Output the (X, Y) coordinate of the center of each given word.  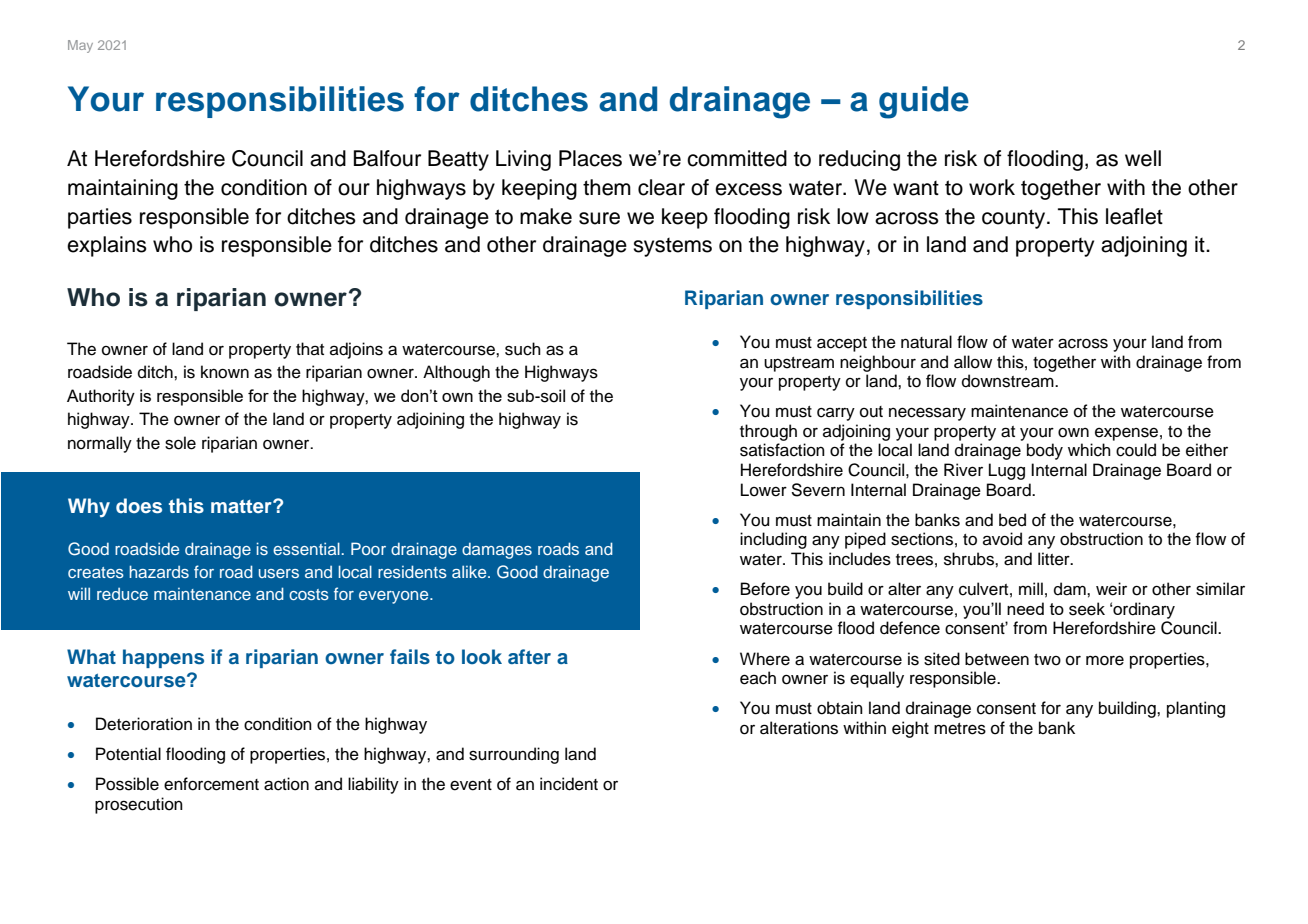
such (523, 349)
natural (926, 342)
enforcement (211, 784)
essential (306, 548)
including (773, 540)
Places (590, 158)
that (310, 348)
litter (1055, 559)
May (80, 46)
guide (924, 102)
